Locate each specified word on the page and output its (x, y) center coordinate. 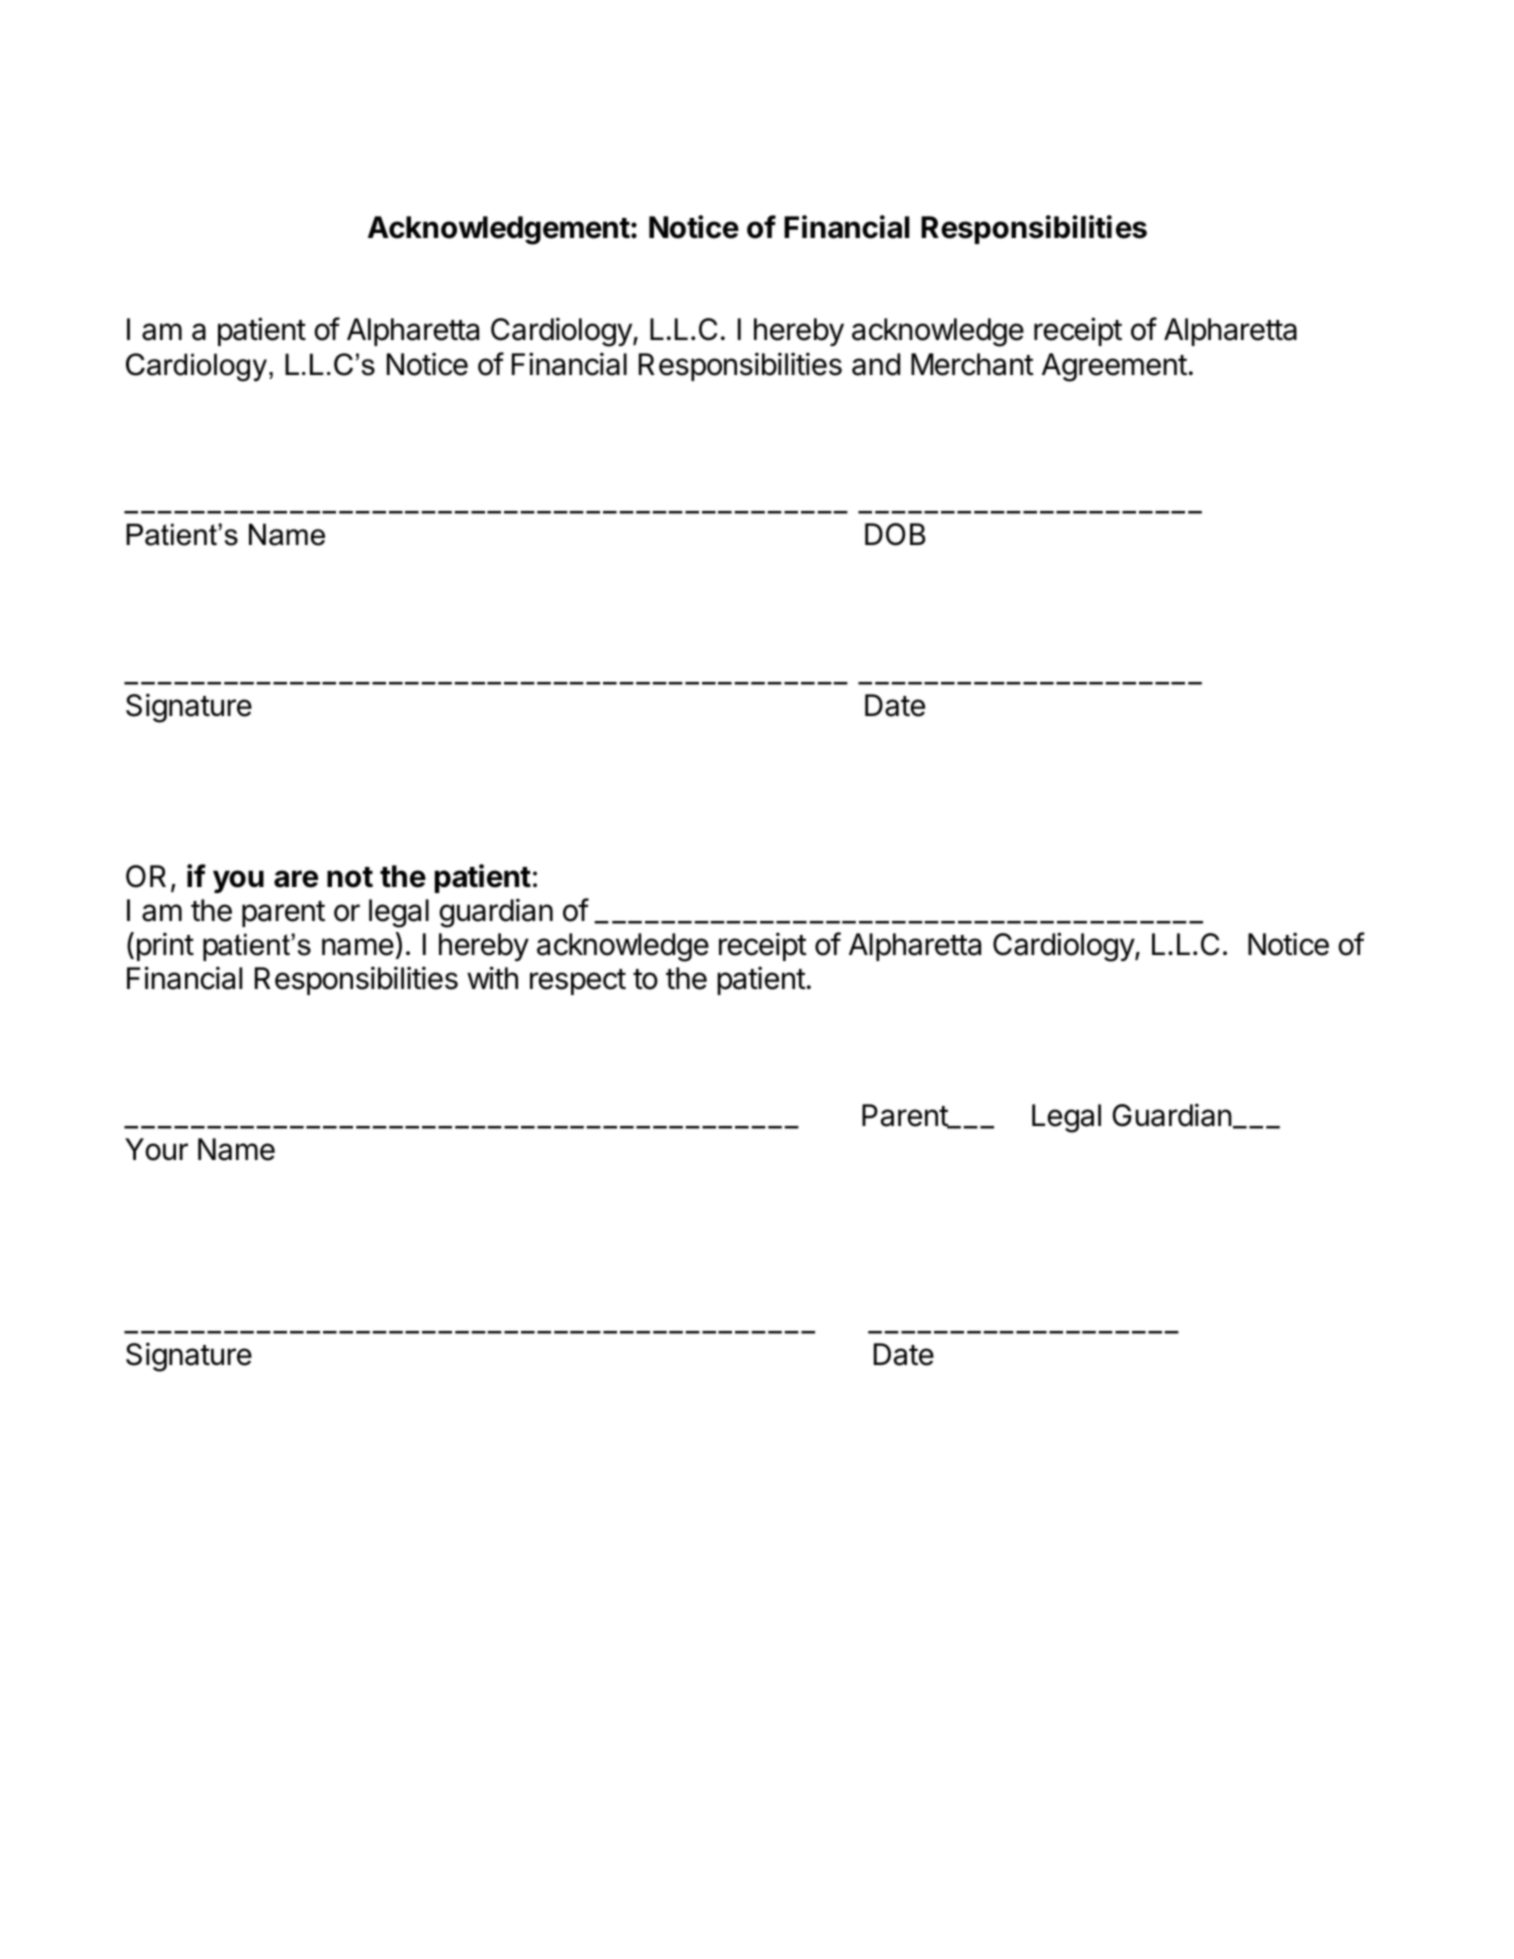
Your (156, 1149)
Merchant (972, 364)
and (876, 364)
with (492, 977)
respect (578, 982)
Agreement (1114, 367)
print (165, 946)
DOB (895, 534)
